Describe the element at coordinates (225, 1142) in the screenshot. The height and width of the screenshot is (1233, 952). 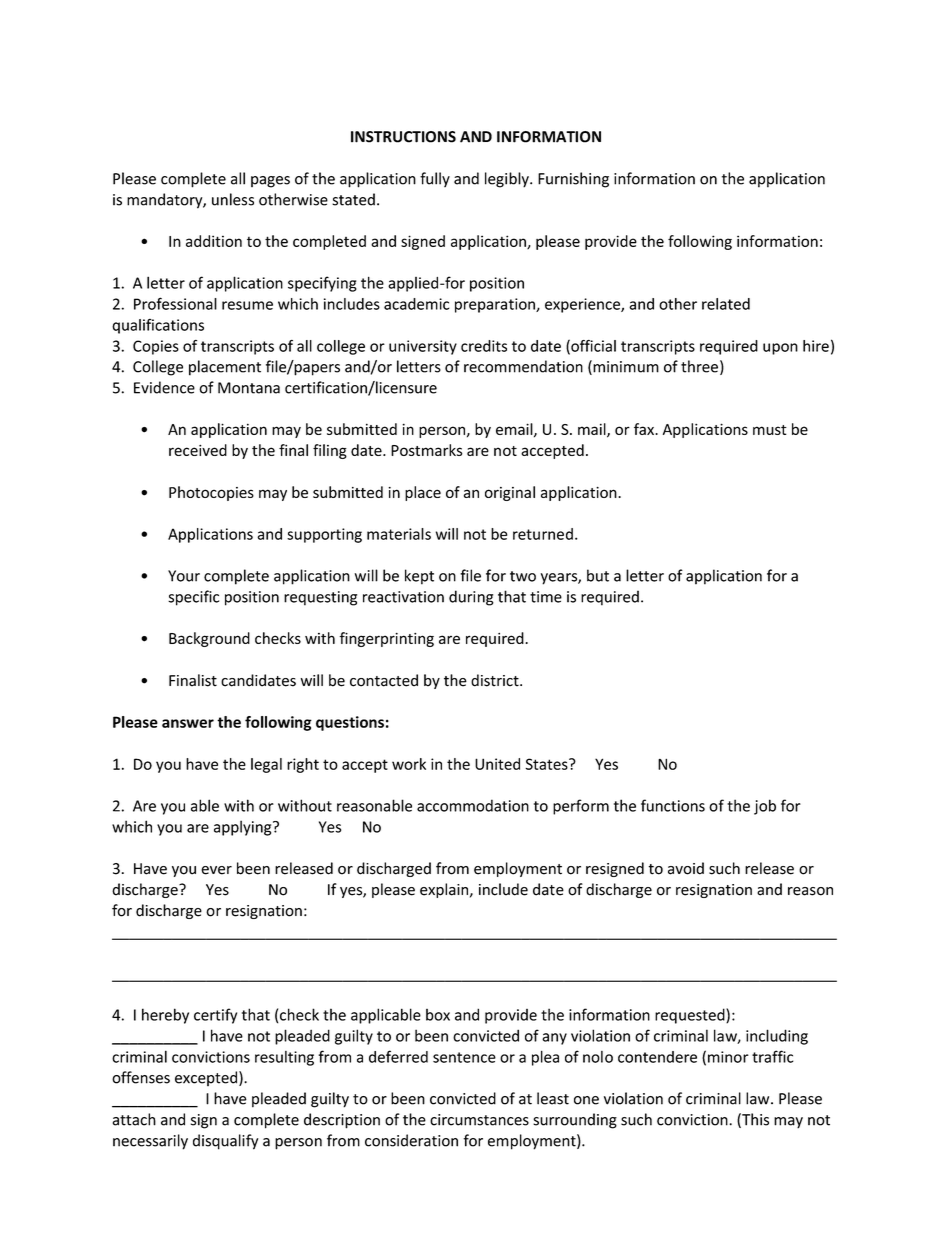
I see `disqualify` at that location.
